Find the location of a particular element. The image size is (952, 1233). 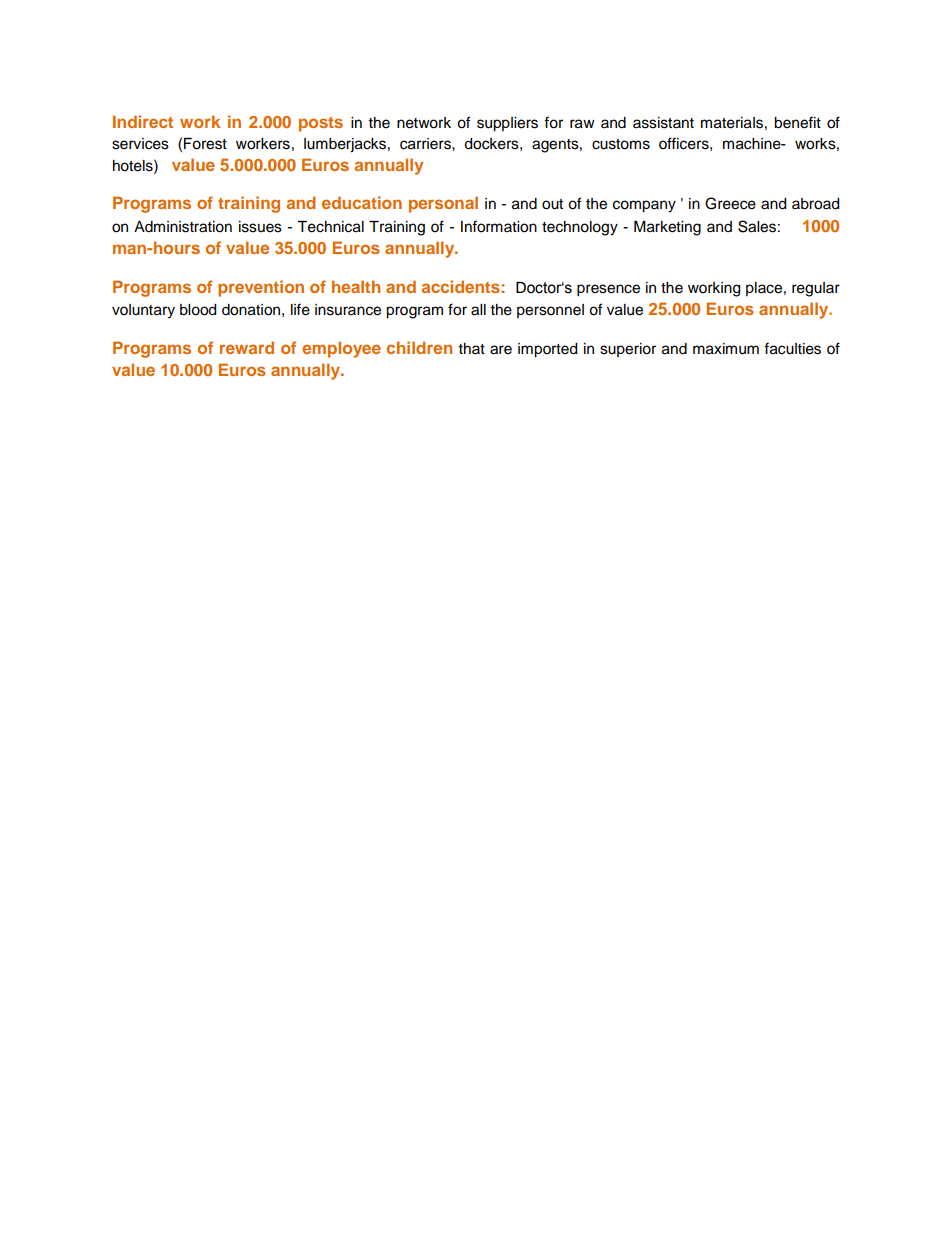

regular is located at coordinates (816, 289).
